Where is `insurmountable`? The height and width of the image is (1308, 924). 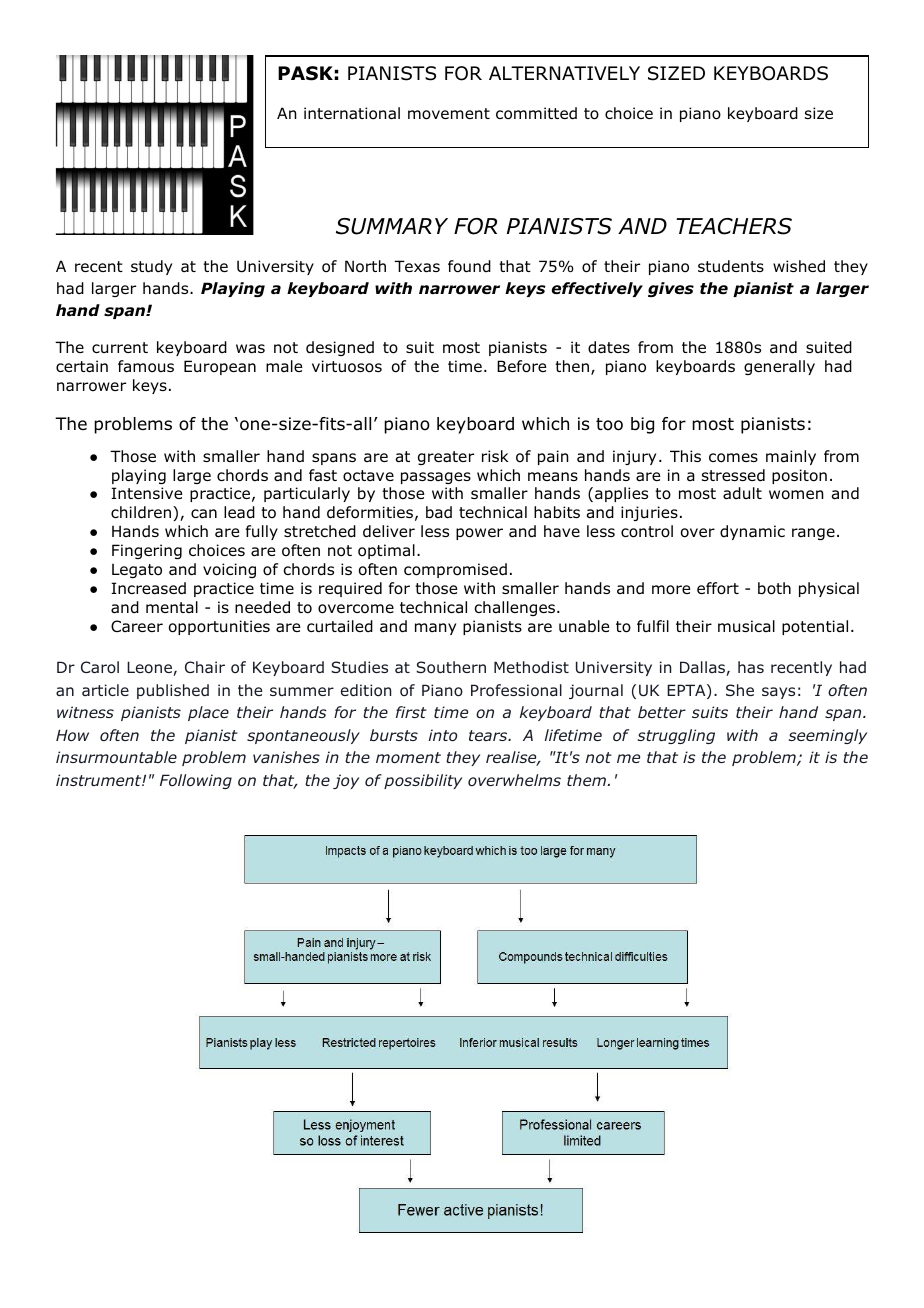 insurmountable is located at coordinates (116, 757).
